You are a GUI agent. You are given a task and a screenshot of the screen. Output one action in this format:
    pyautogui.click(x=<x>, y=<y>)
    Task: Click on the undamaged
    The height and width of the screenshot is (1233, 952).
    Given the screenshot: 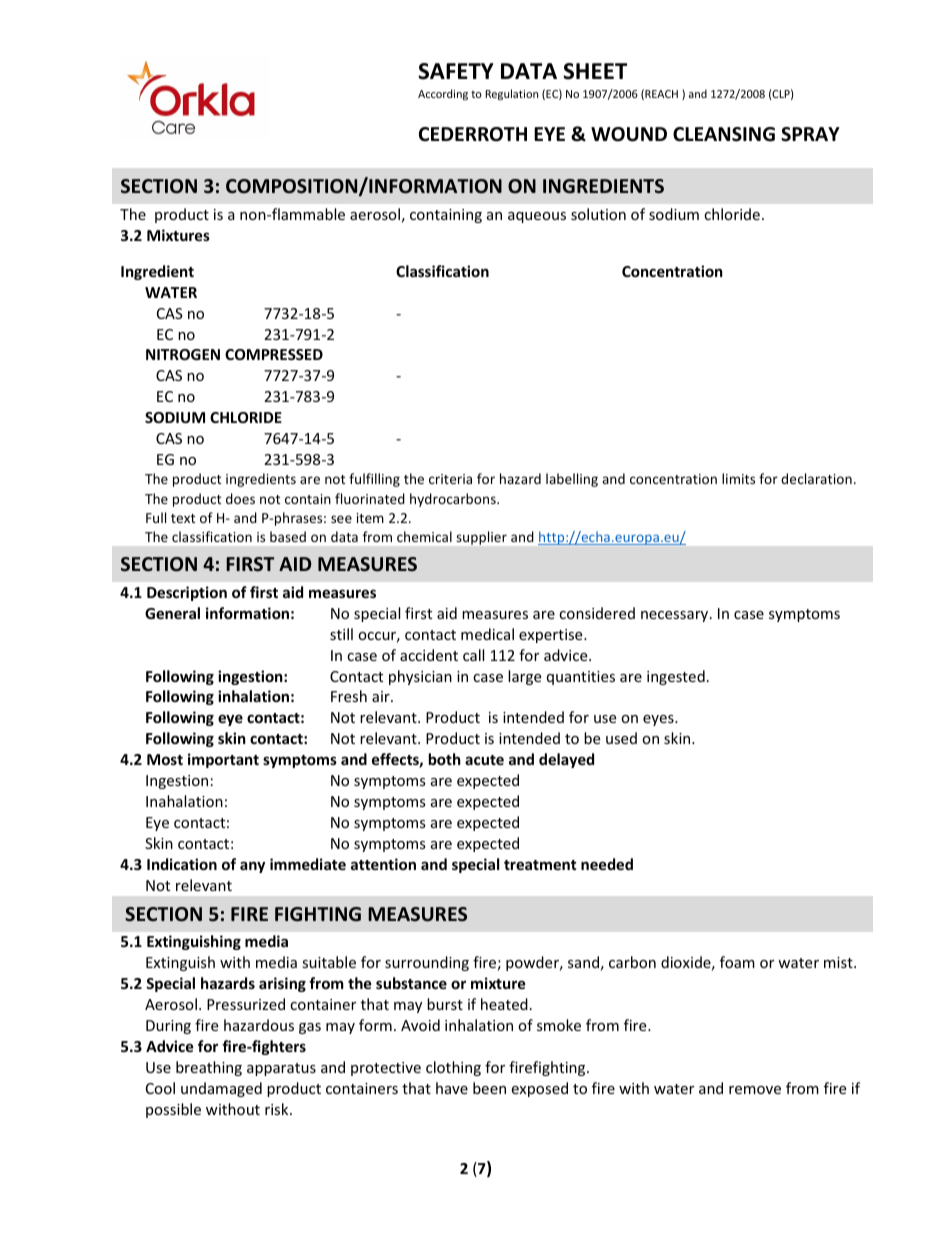 What is the action you would take?
    pyautogui.click(x=221, y=1089)
